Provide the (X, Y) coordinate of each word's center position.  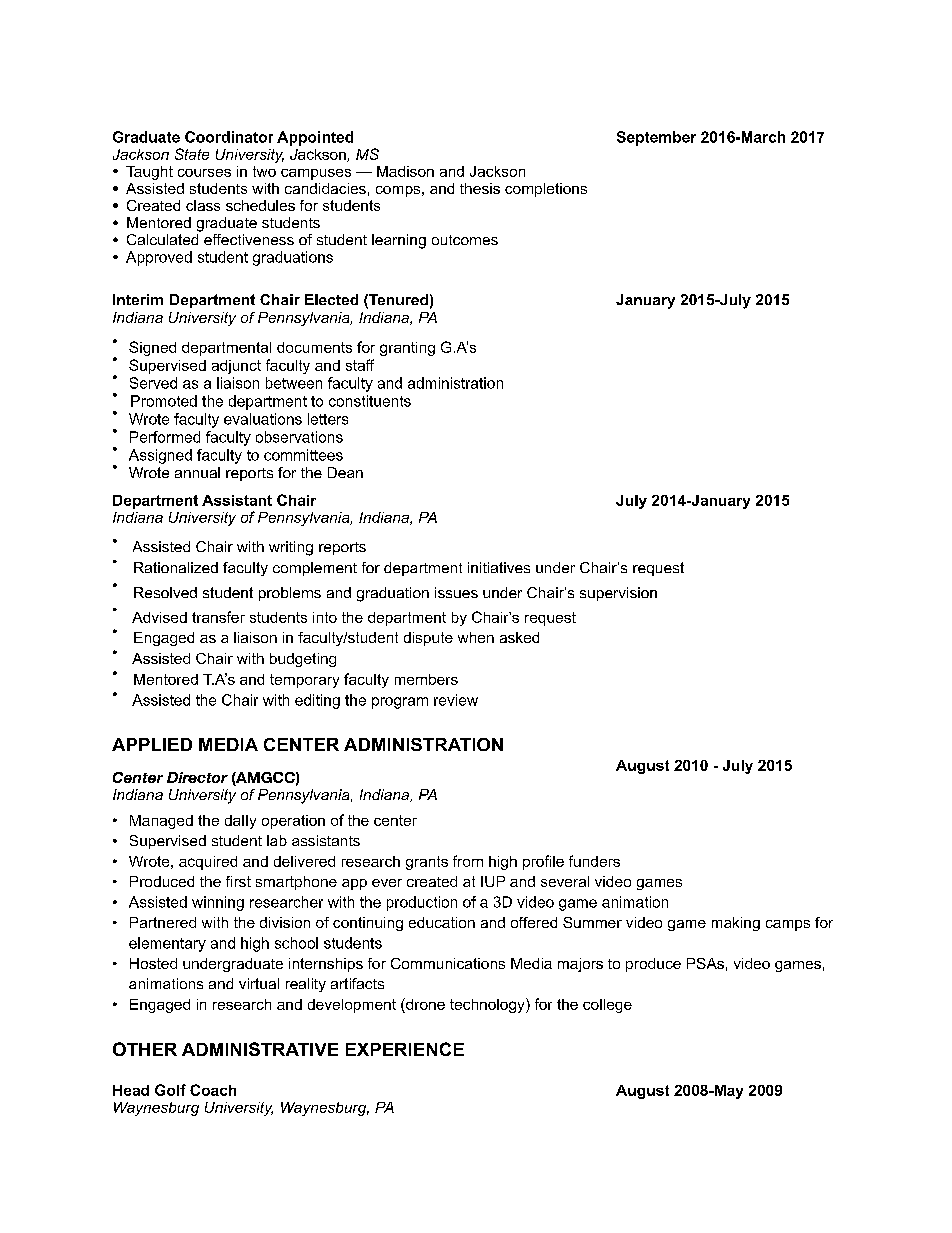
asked (519, 637)
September (656, 138)
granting (407, 349)
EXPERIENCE (405, 1049)
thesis (480, 188)
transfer (218, 617)
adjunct (236, 367)
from (468, 861)
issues (456, 592)
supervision (618, 594)
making (736, 924)
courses (204, 173)
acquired (208, 863)
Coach (213, 1090)
